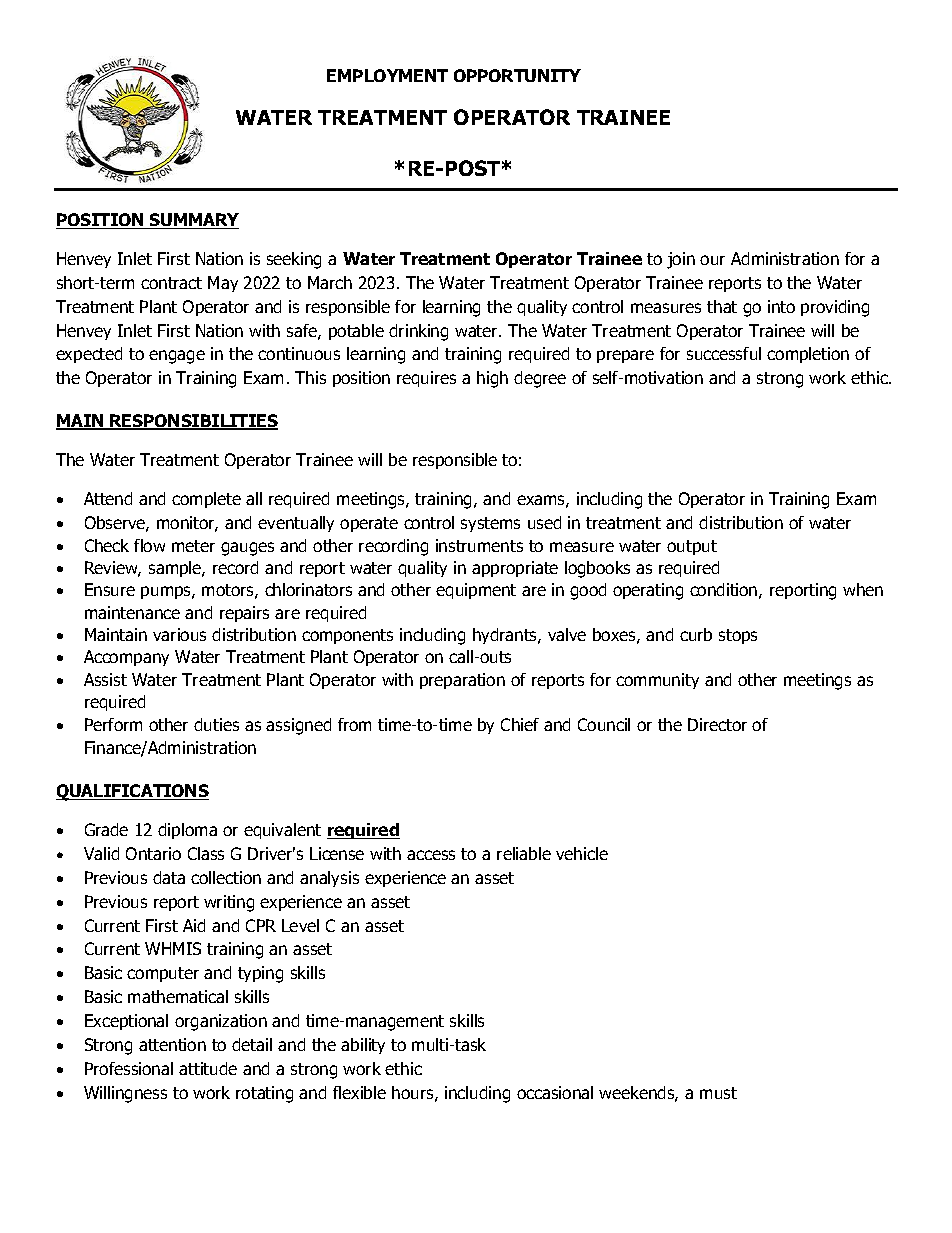 The width and height of the screenshot is (952, 1233). Describe the element at coordinates (717, 724) in the screenshot. I see `Director` at that location.
